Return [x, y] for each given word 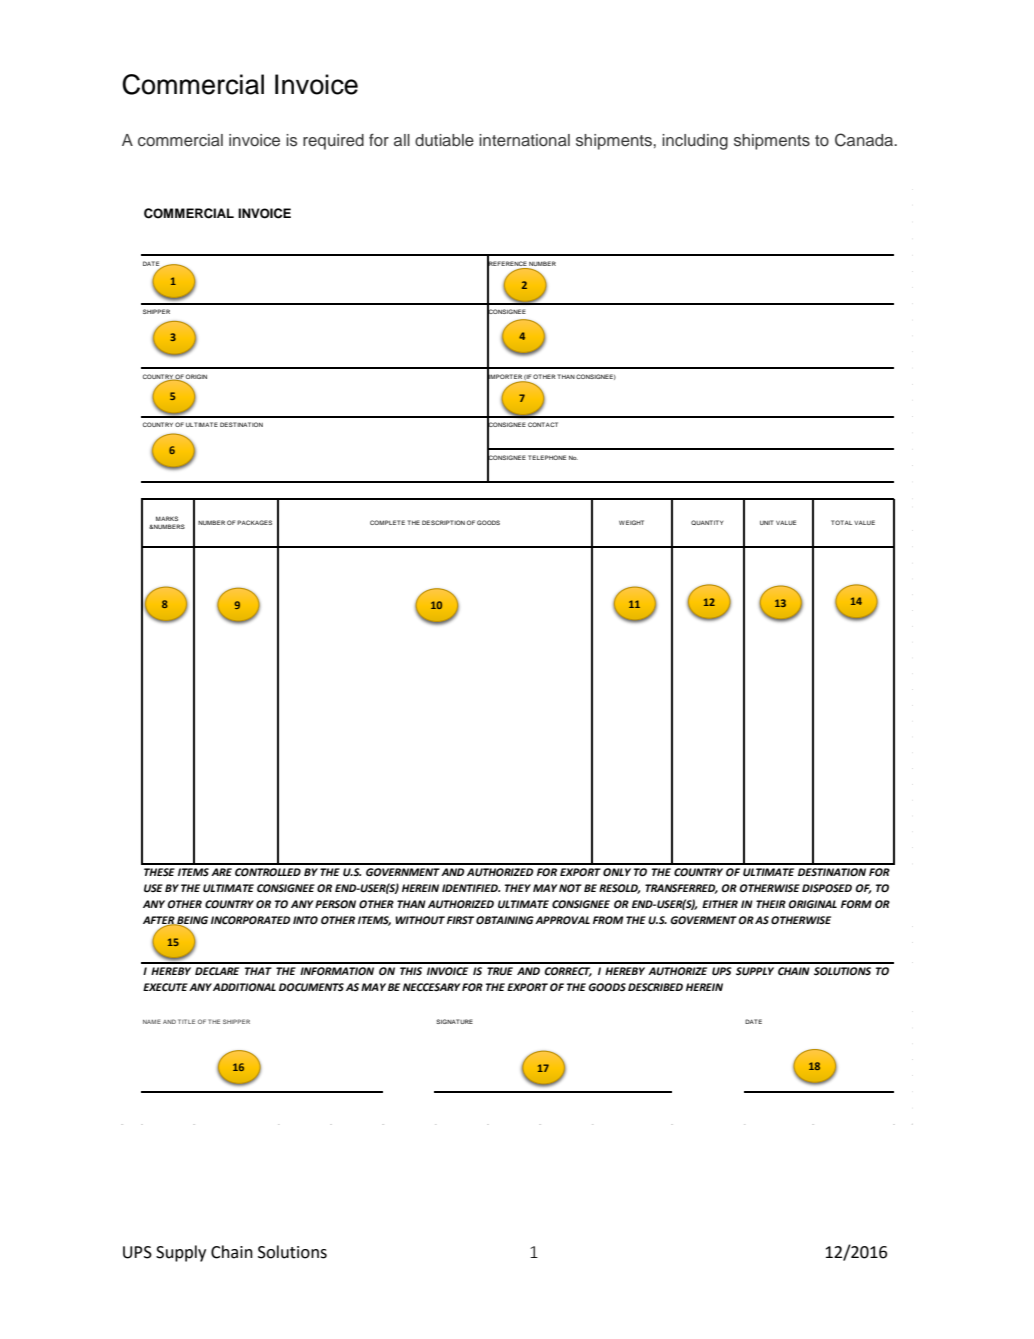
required [333, 142]
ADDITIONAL [244, 987]
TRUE [500, 971]
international [524, 140]
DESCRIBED [655, 987]
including [695, 142]
